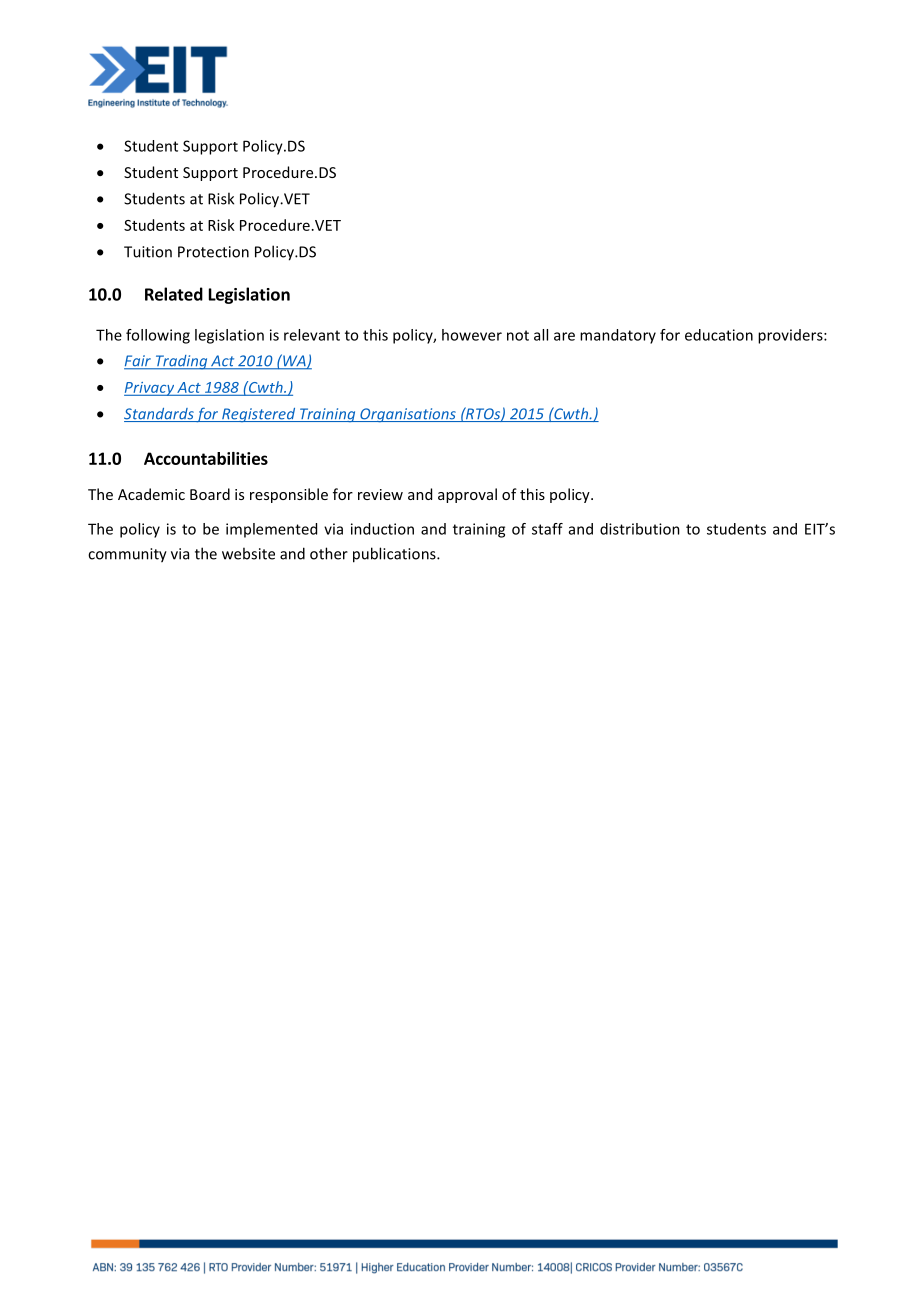 The height and width of the screenshot is (1308, 924). What do you see at coordinates (213, 252) in the screenshot?
I see `Protection` at bounding box center [213, 252].
